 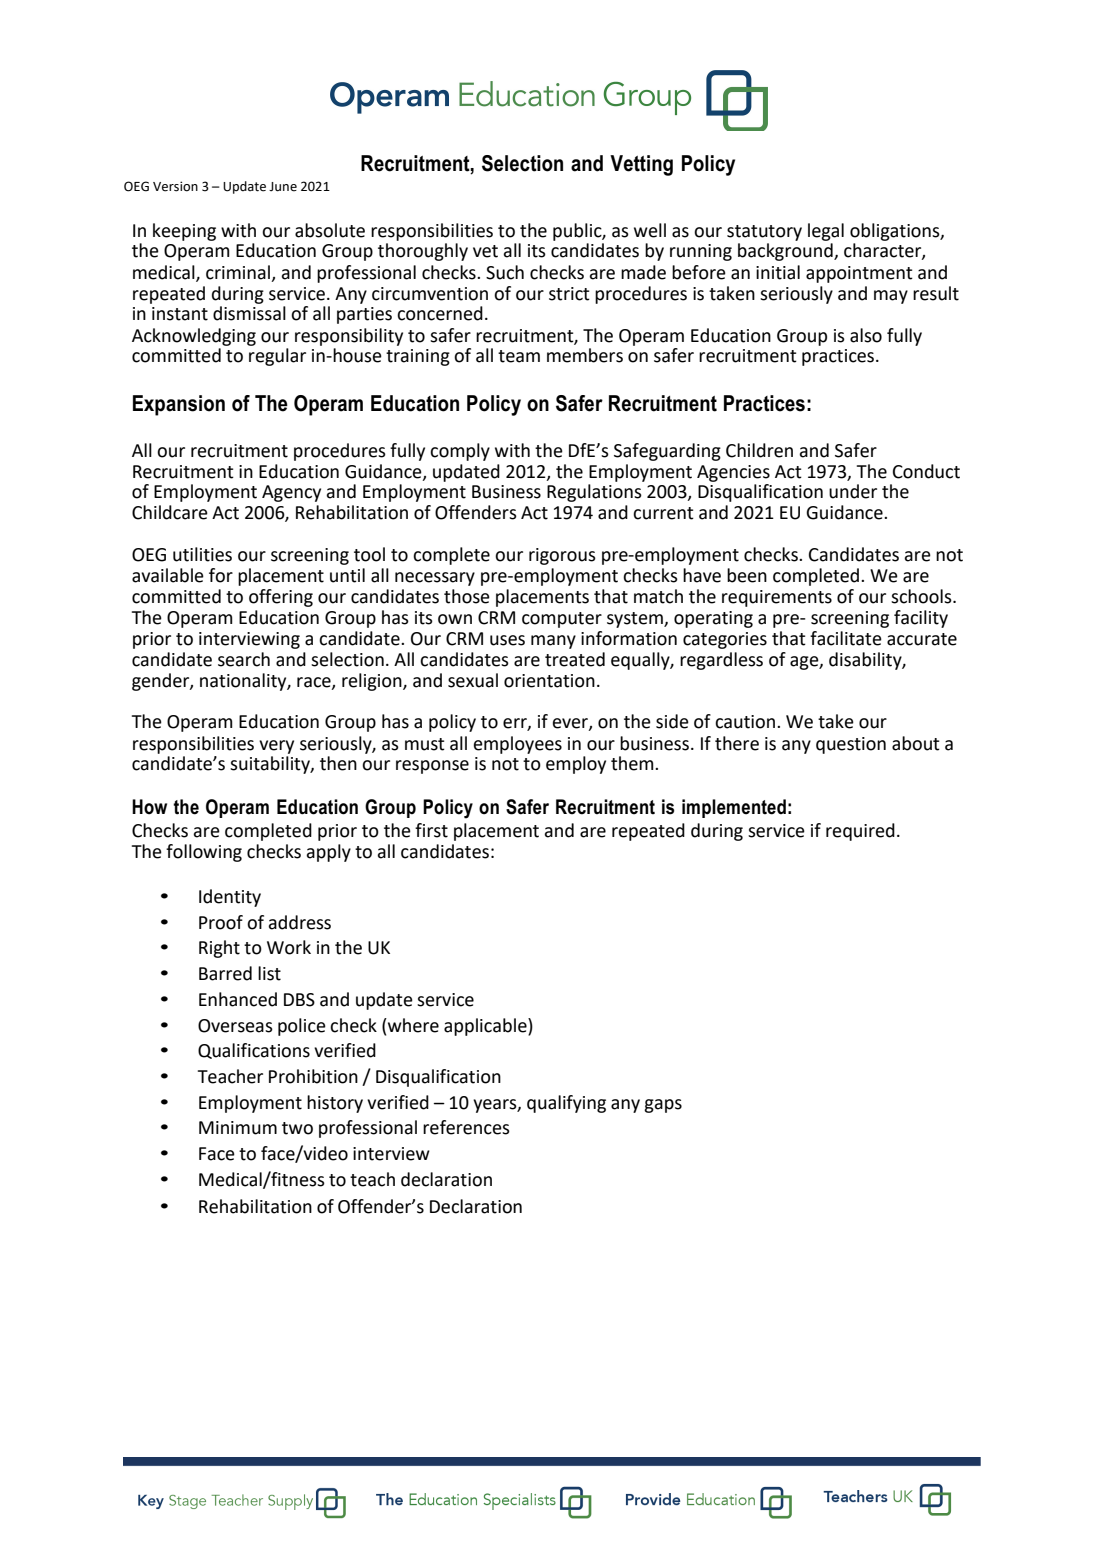 I want to click on legal, so click(x=826, y=232).
